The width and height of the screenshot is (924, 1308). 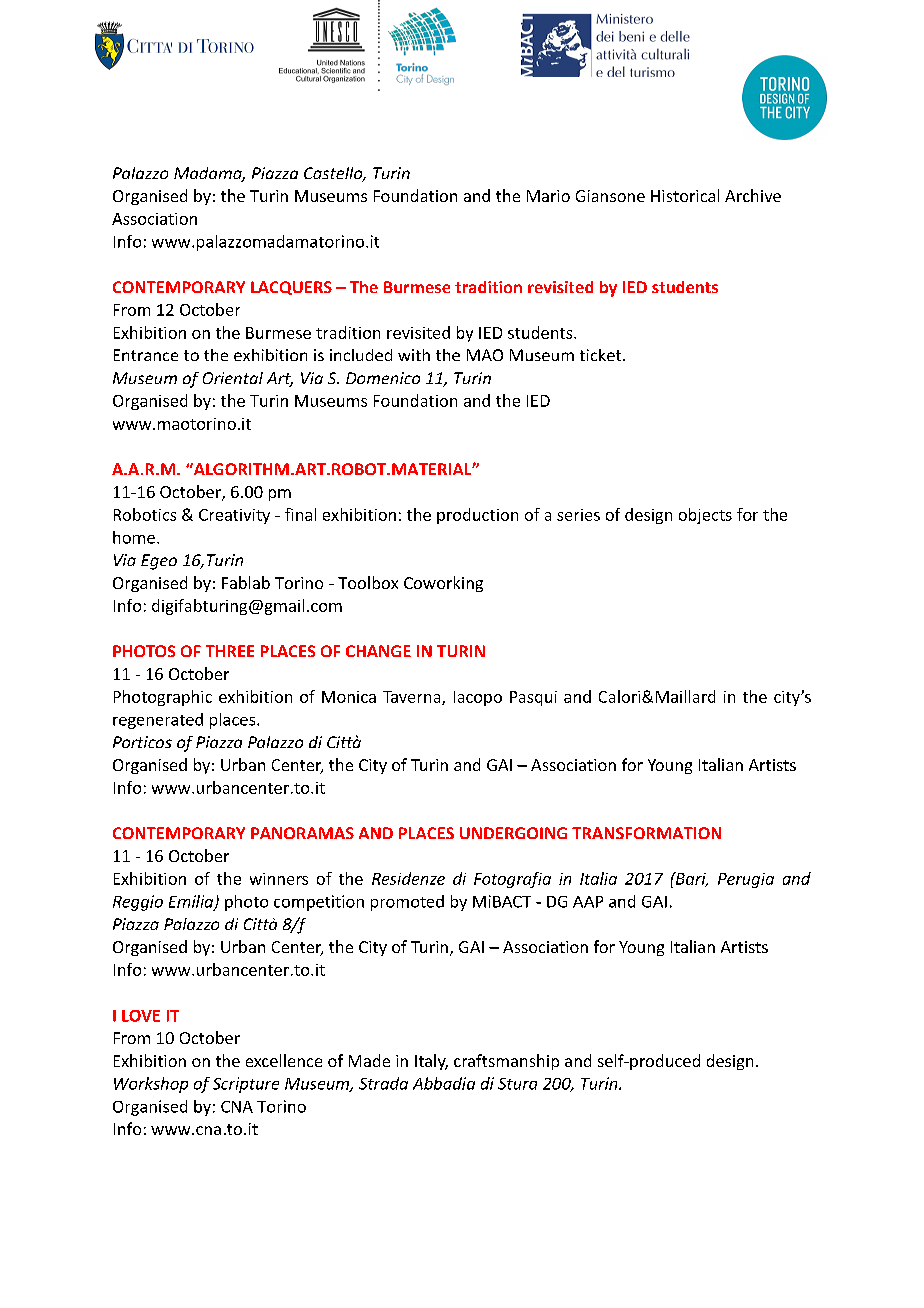 I want to click on Historical, so click(x=685, y=195).
